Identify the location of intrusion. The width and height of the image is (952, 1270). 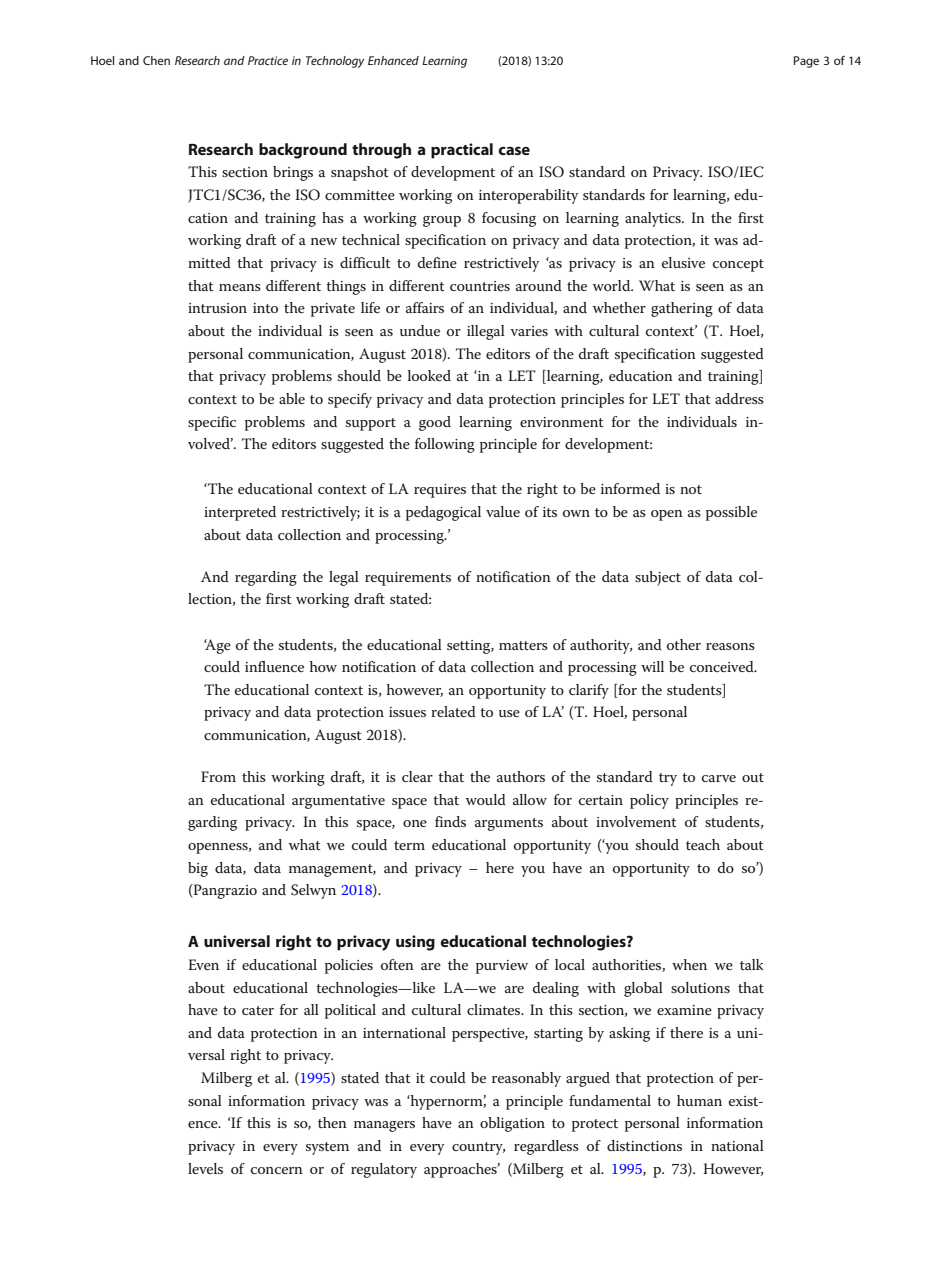
(217, 308).
